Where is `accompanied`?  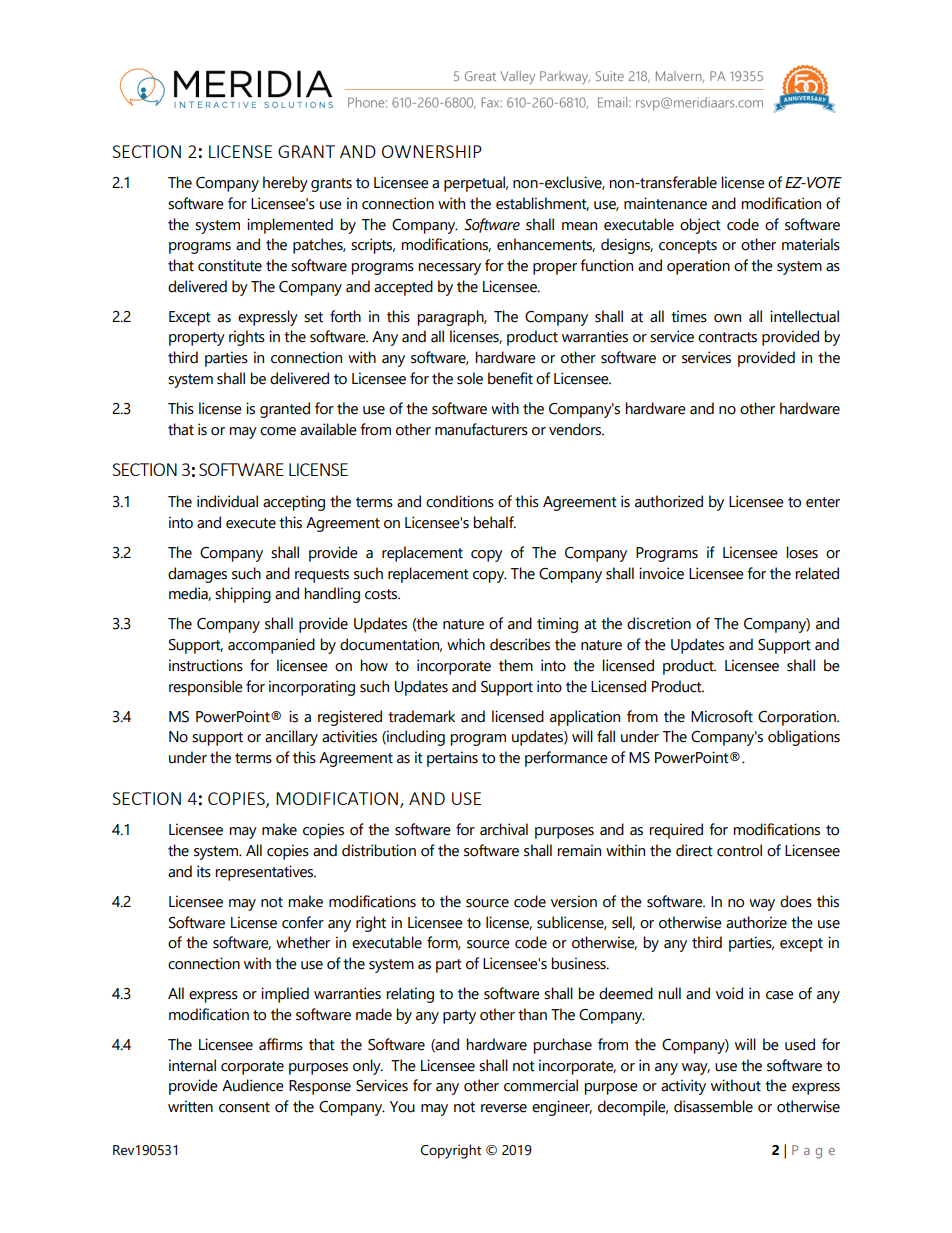 accompanied is located at coordinates (271, 646).
